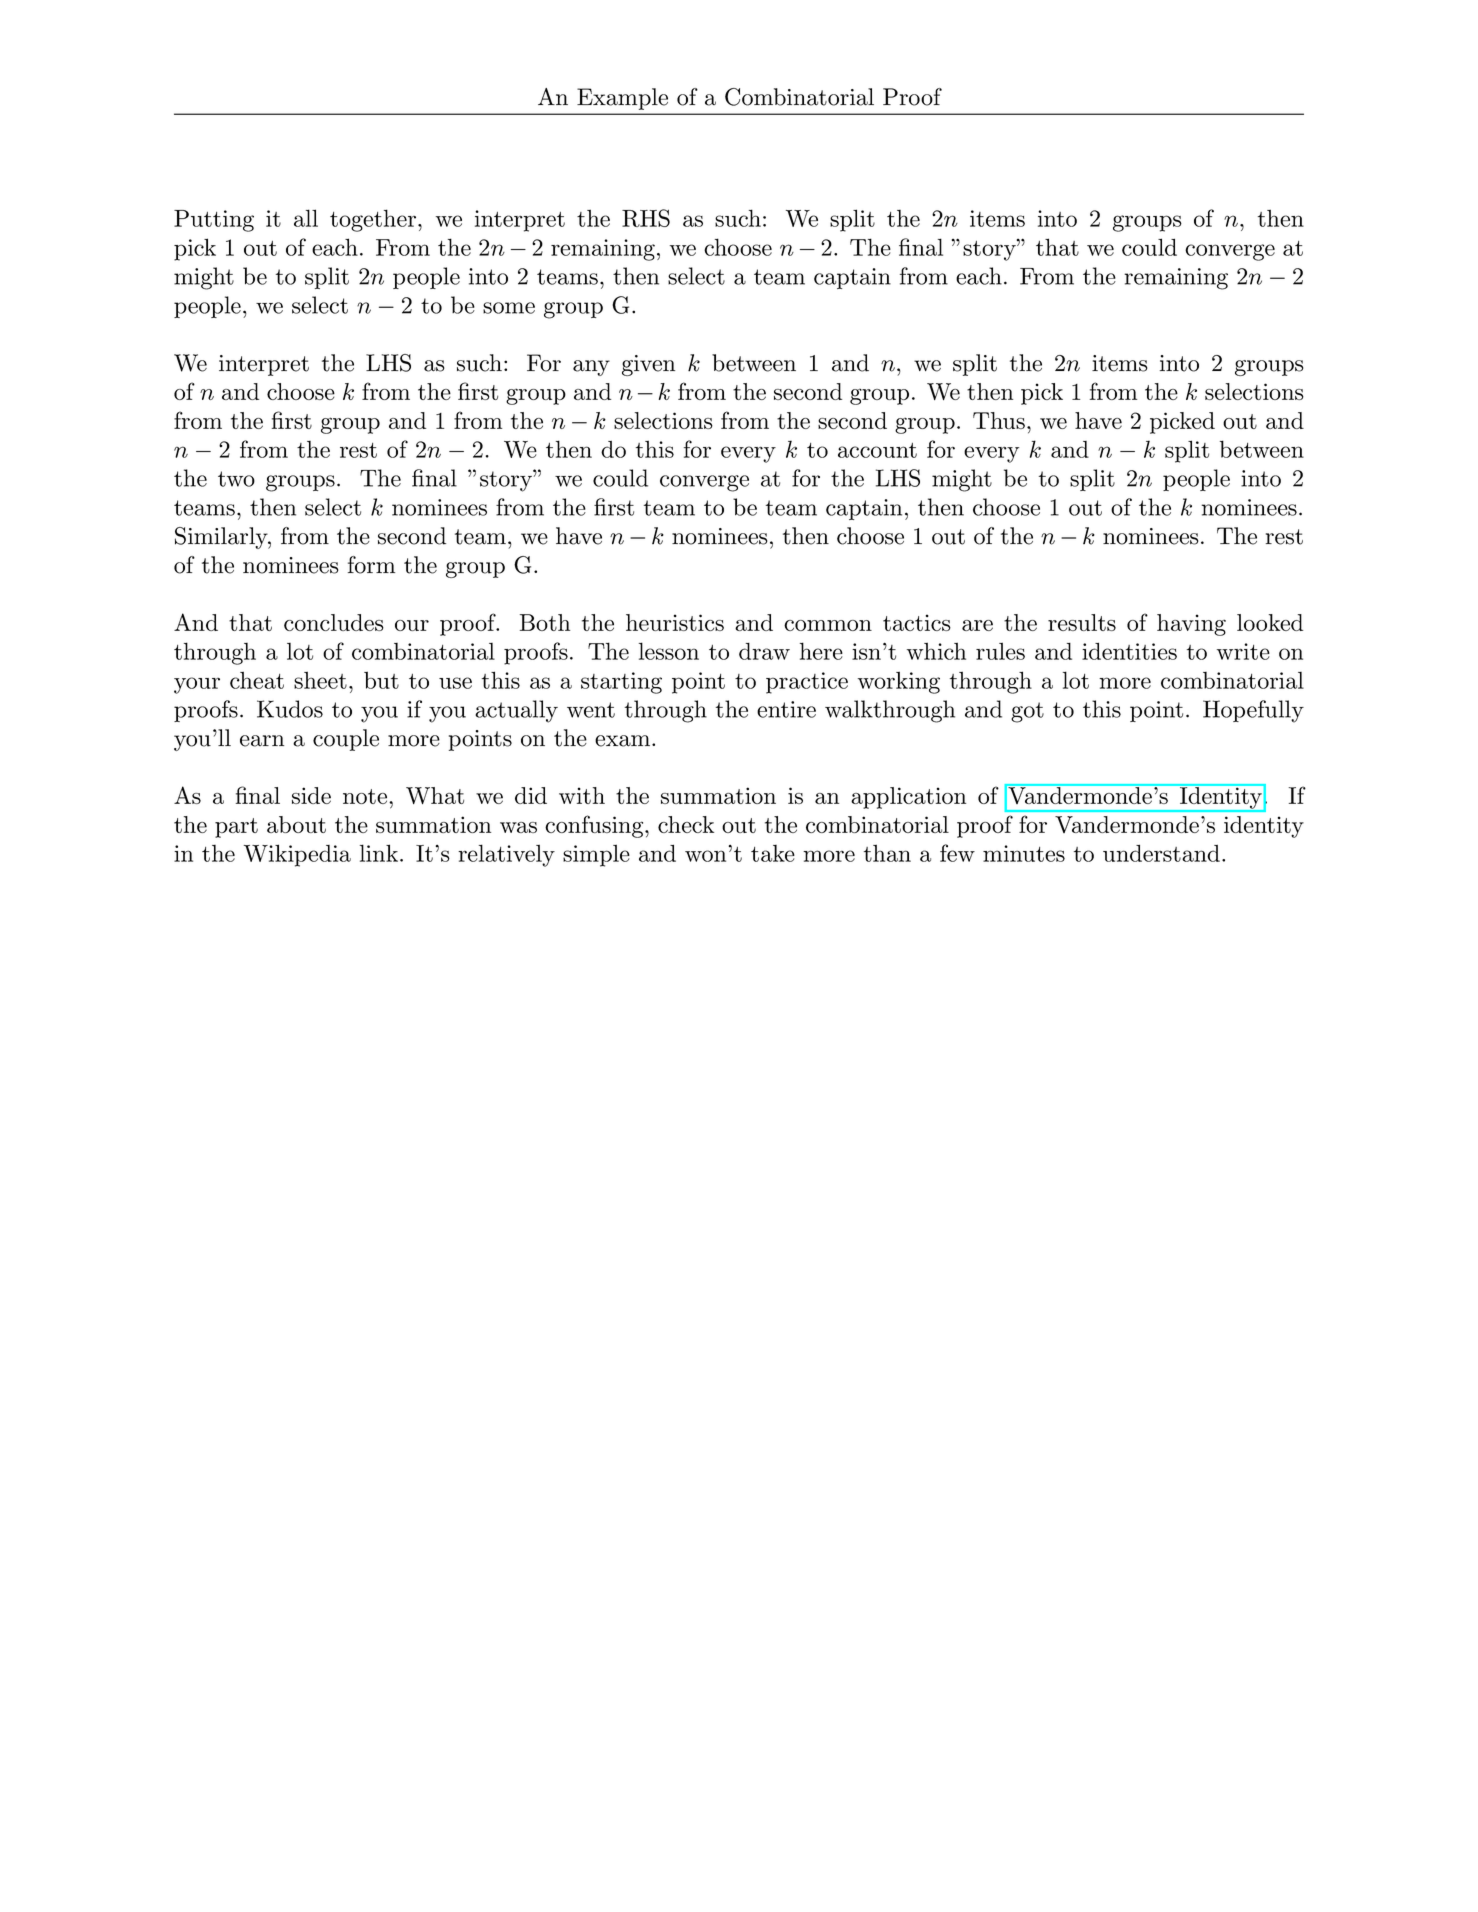 The width and height of the document is (1478, 1912). I want to click on RHS, so click(646, 218).
